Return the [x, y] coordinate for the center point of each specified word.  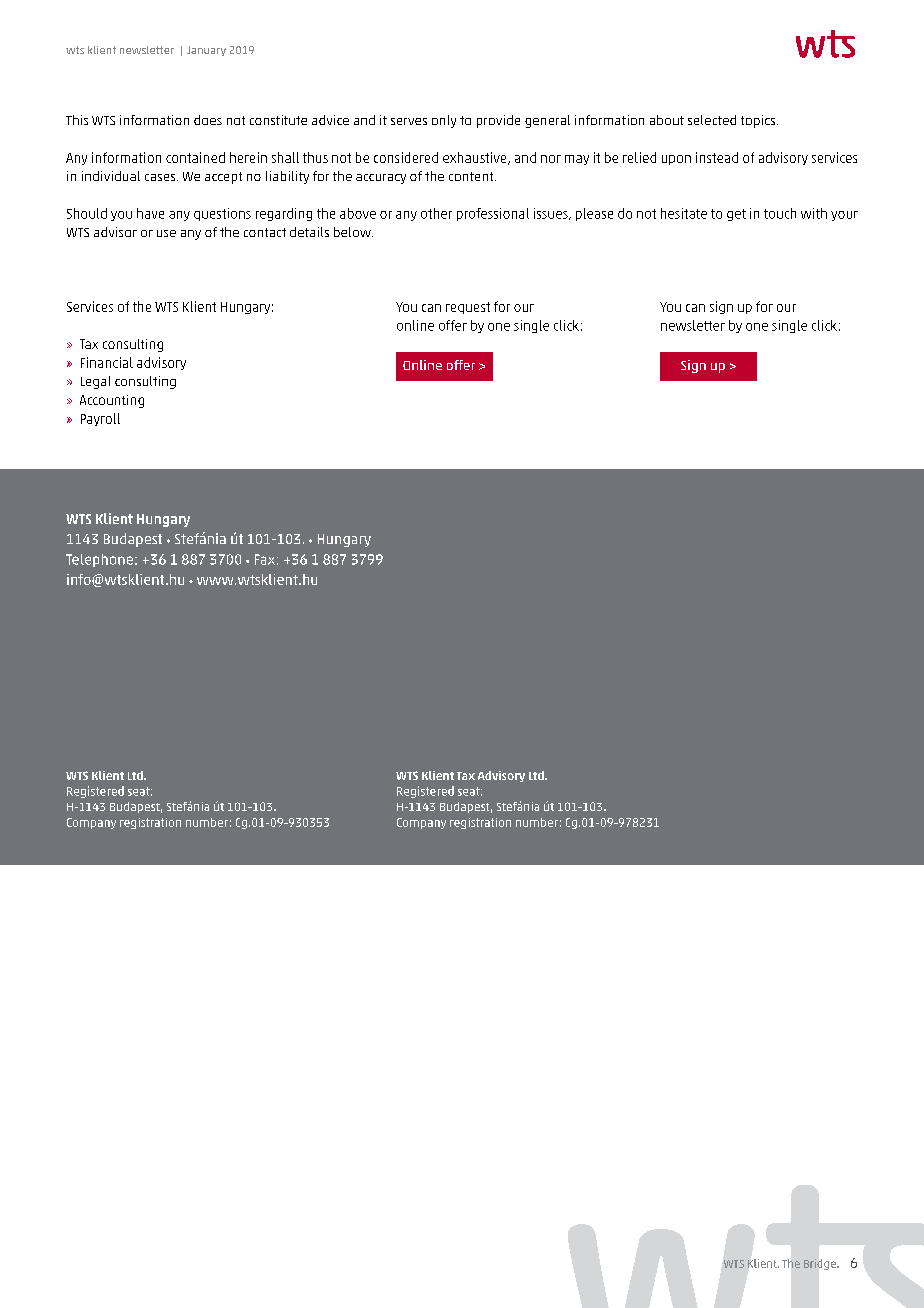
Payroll [100, 419]
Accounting [112, 401]
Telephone [99, 560]
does [208, 120]
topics [758, 121]
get [736, 215]
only [444, 121]
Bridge [821, 1264]
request [468, 308]
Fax [265, 559]
